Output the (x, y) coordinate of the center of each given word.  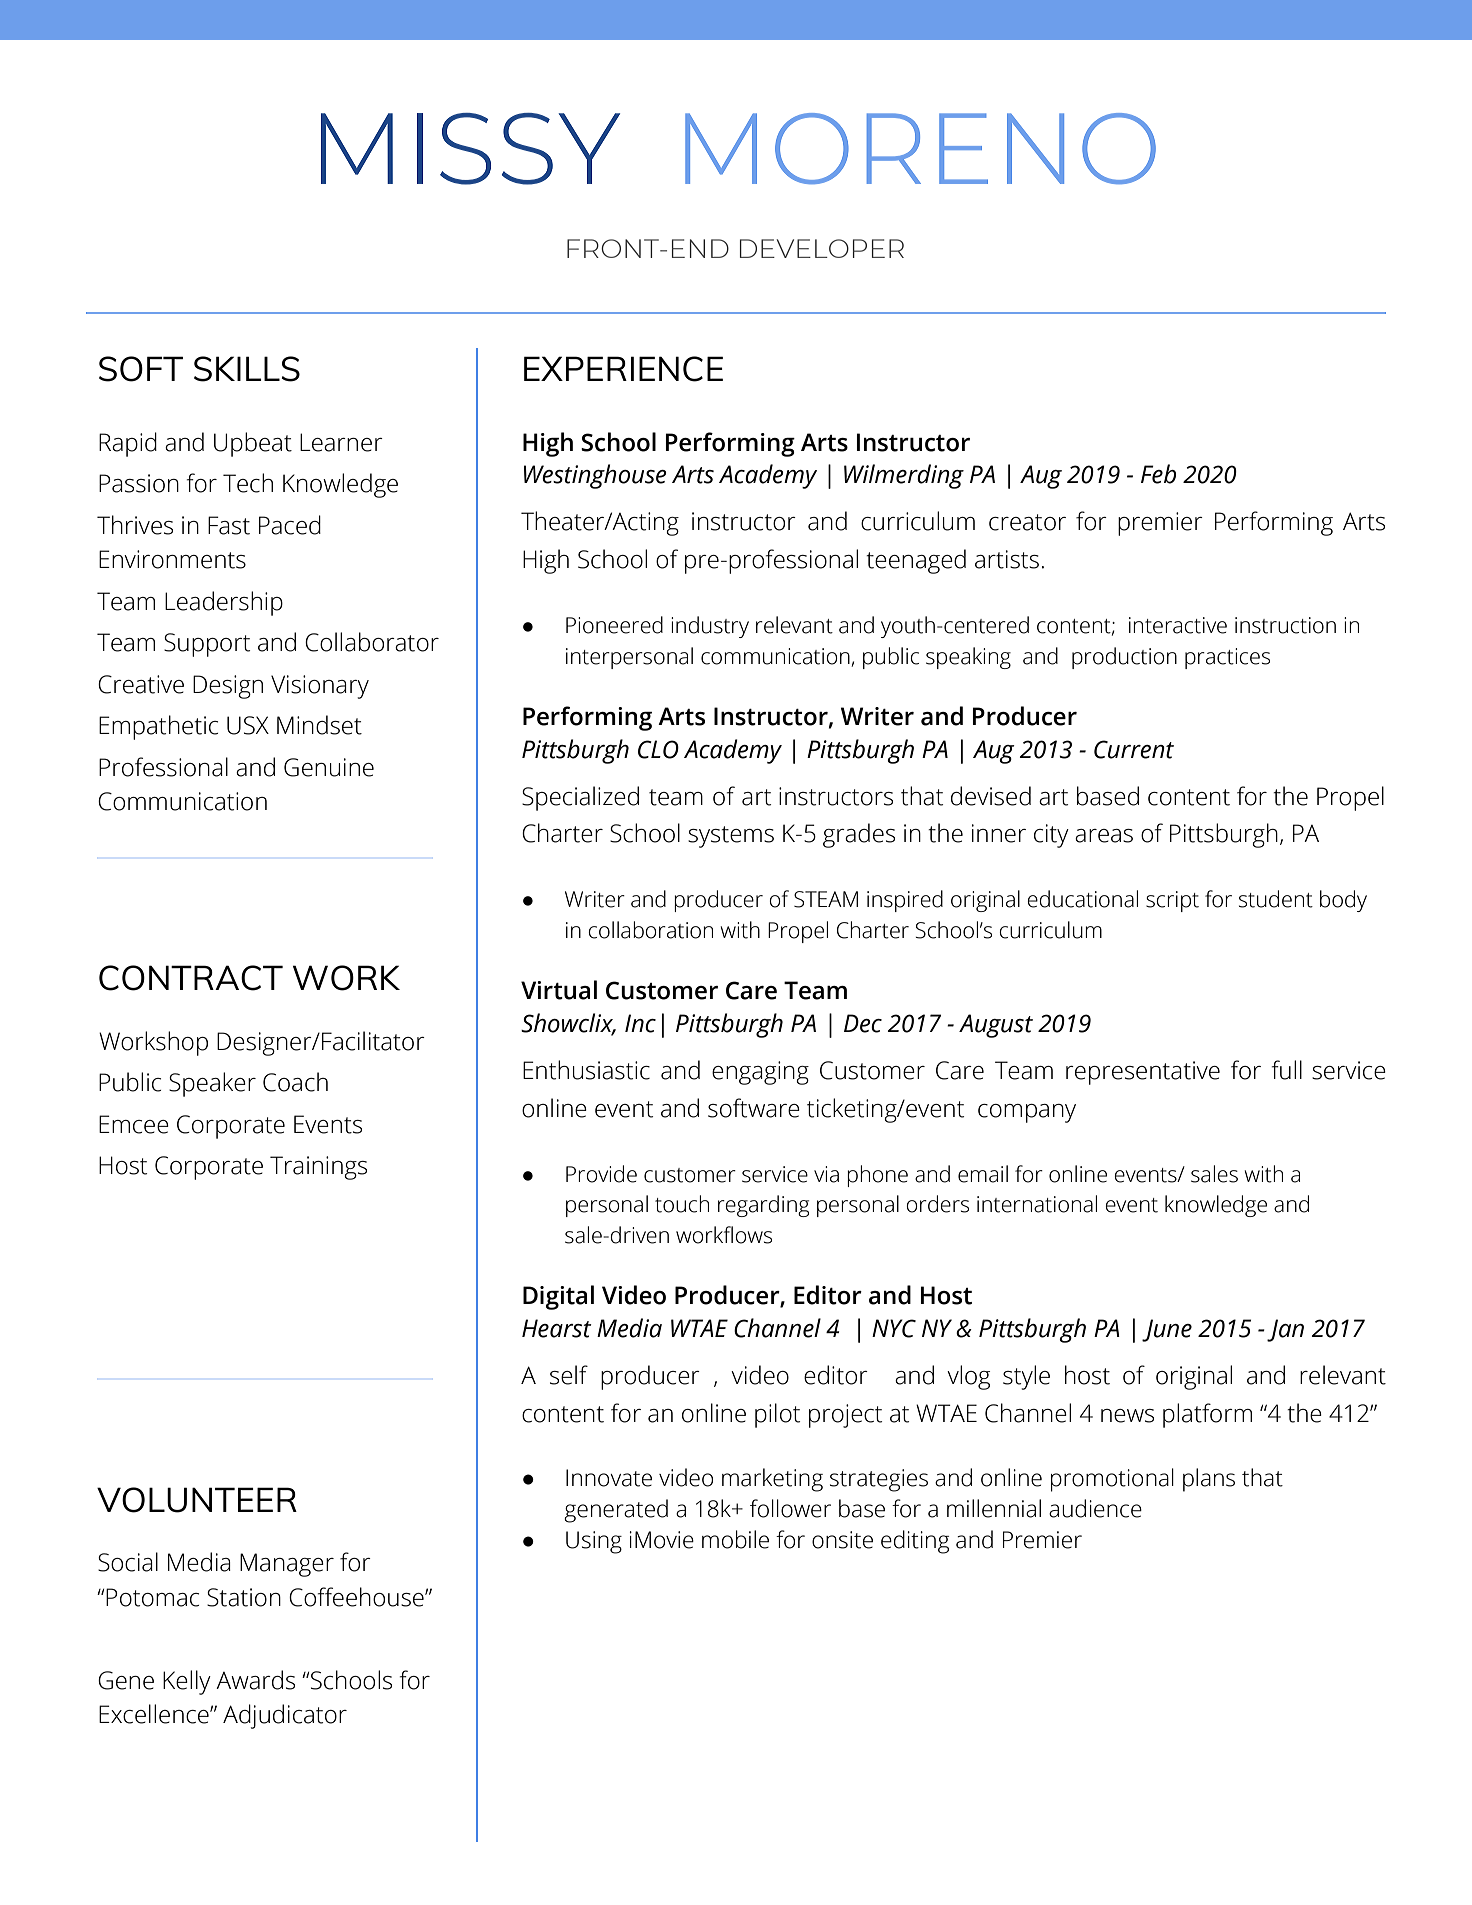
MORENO (920, 148)
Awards (255, 1680)
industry (710, 627)
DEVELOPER (822, 248)
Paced (290, 525)
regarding (763, 1206)
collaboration (650, 930)
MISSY (470, 149)
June (1167, 1330)
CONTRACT (191, 978)
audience (1095, 1508)
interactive (1178, 625)
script (1172, 901)
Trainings (318, 1168)
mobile (735, 1539)
